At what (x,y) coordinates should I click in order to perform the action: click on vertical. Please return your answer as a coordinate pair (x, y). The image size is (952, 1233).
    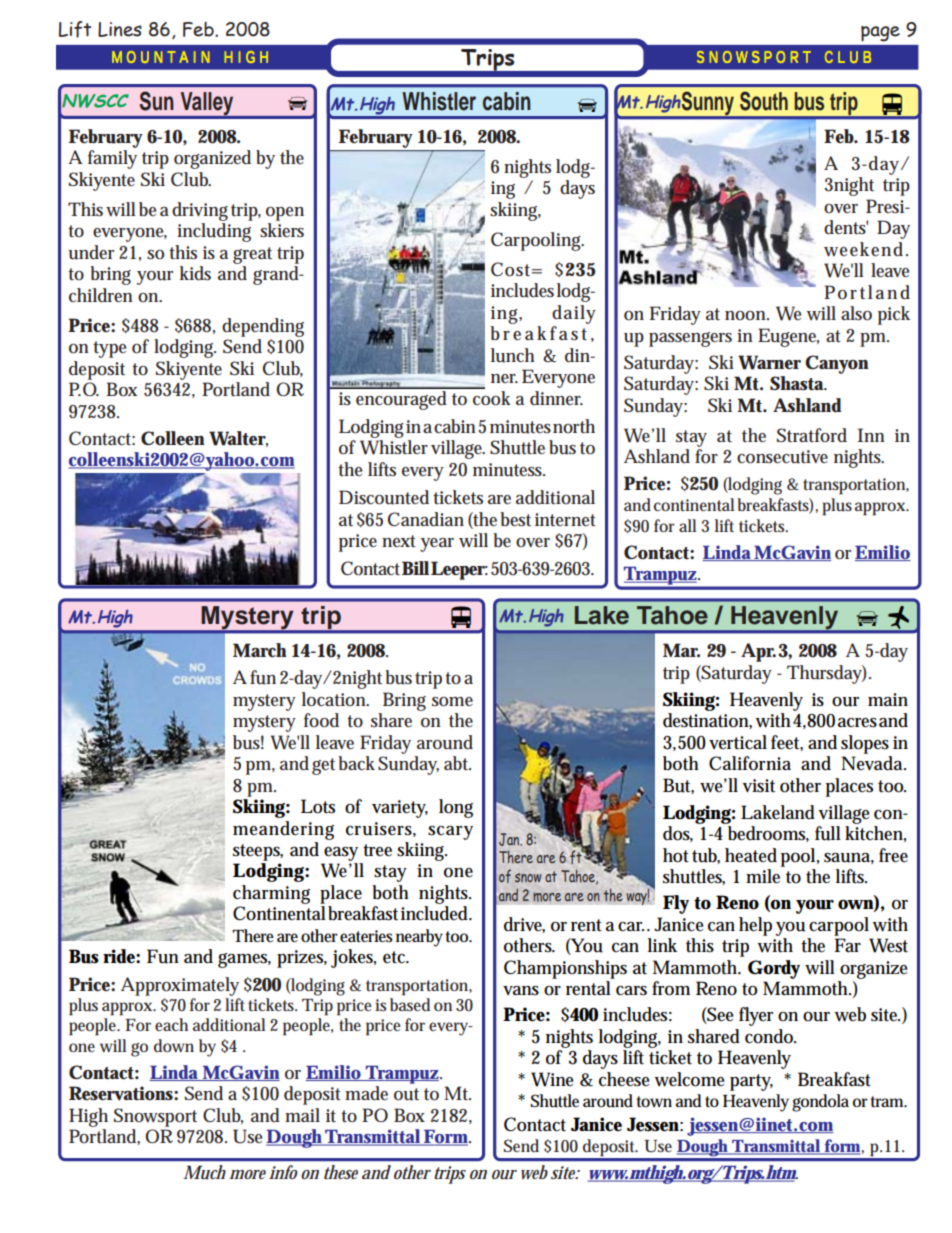
    Looking at the image, I should click on (738, 742).
